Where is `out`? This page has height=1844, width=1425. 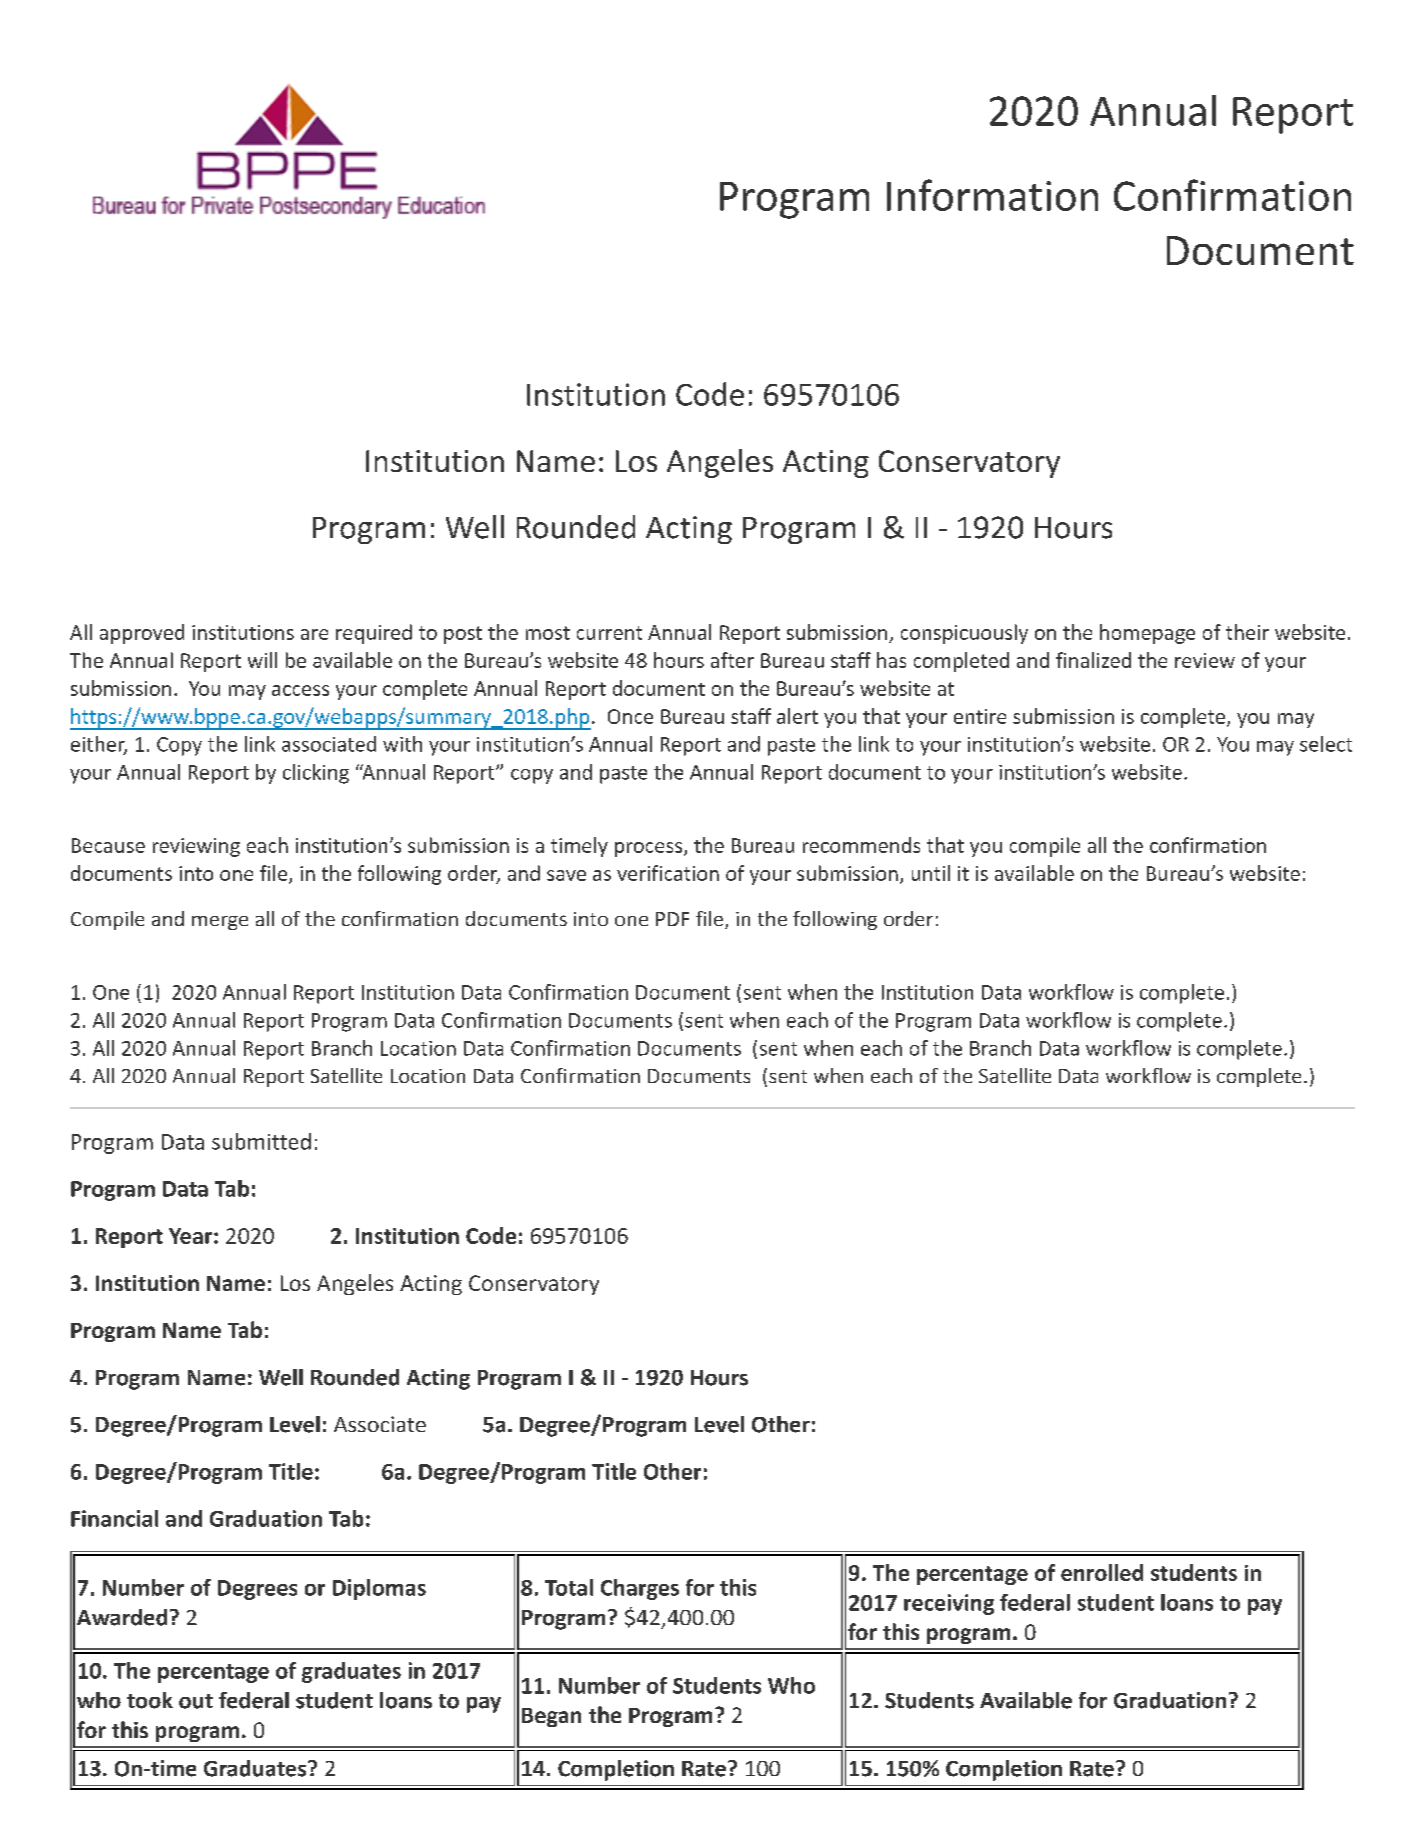
out is located at coordinates (196, 1701).
